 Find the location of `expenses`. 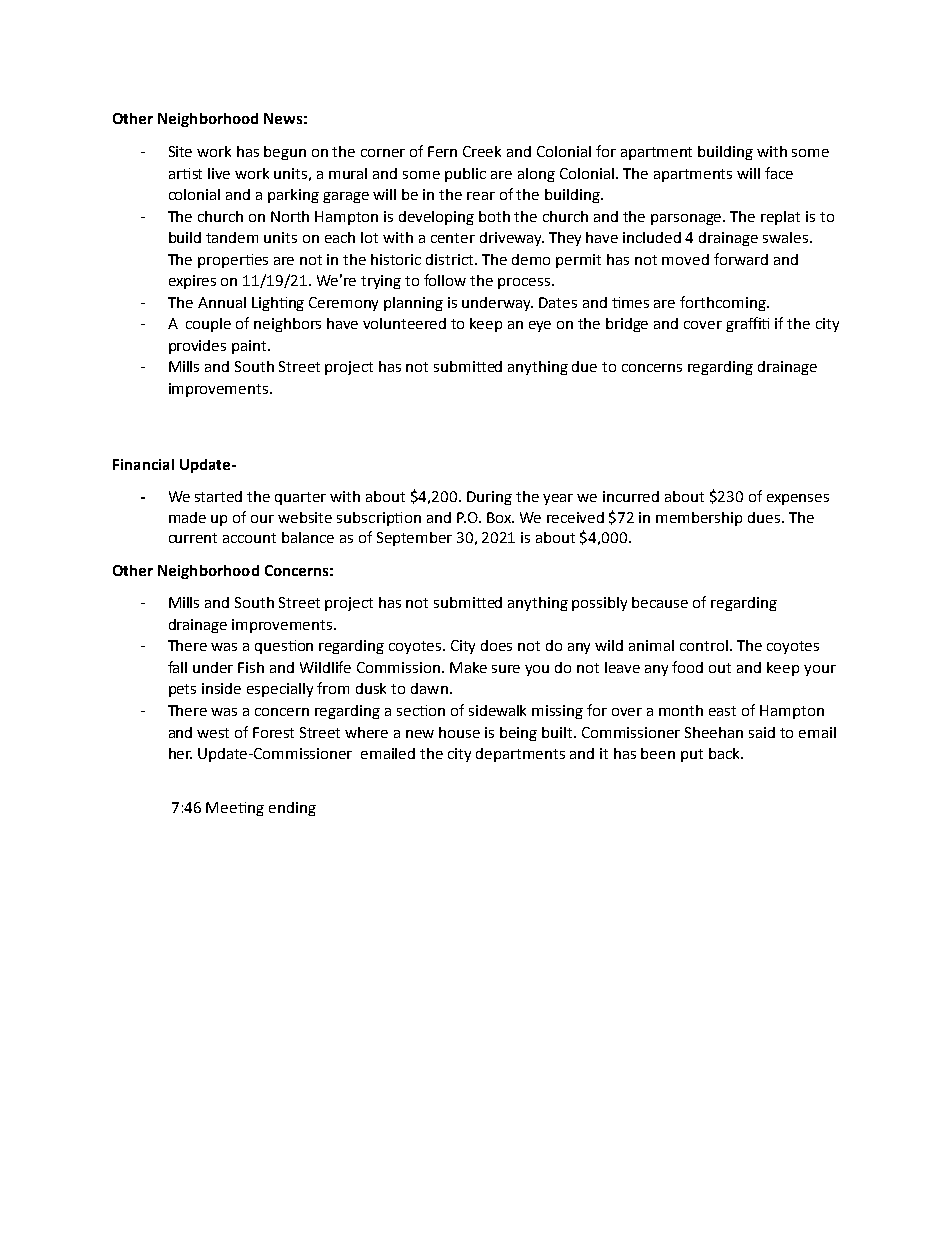

expenses is located at coordinates (798, 499).
